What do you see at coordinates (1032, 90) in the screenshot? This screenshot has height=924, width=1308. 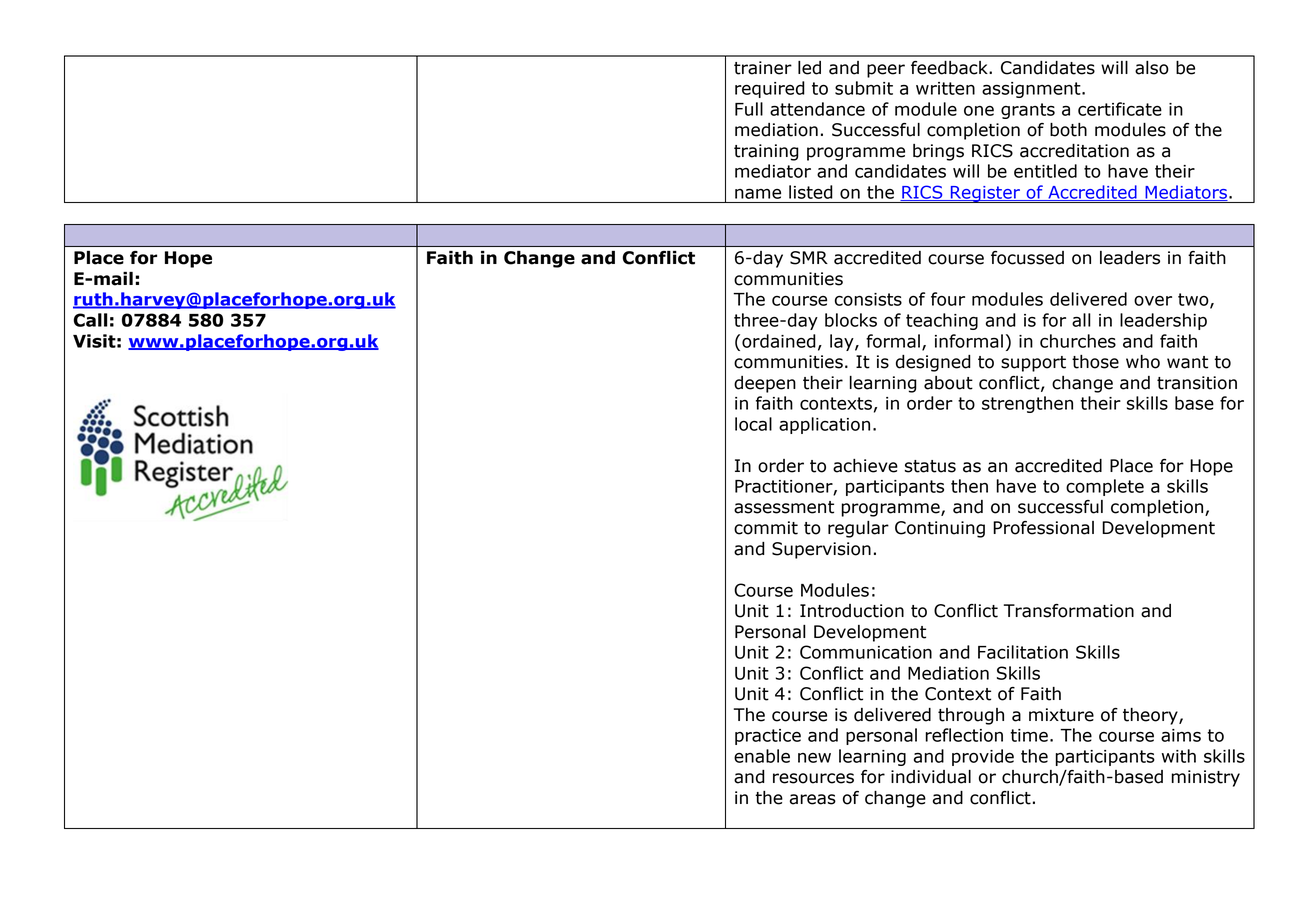 I see `assignment` at bounding box center [1032, 90].
